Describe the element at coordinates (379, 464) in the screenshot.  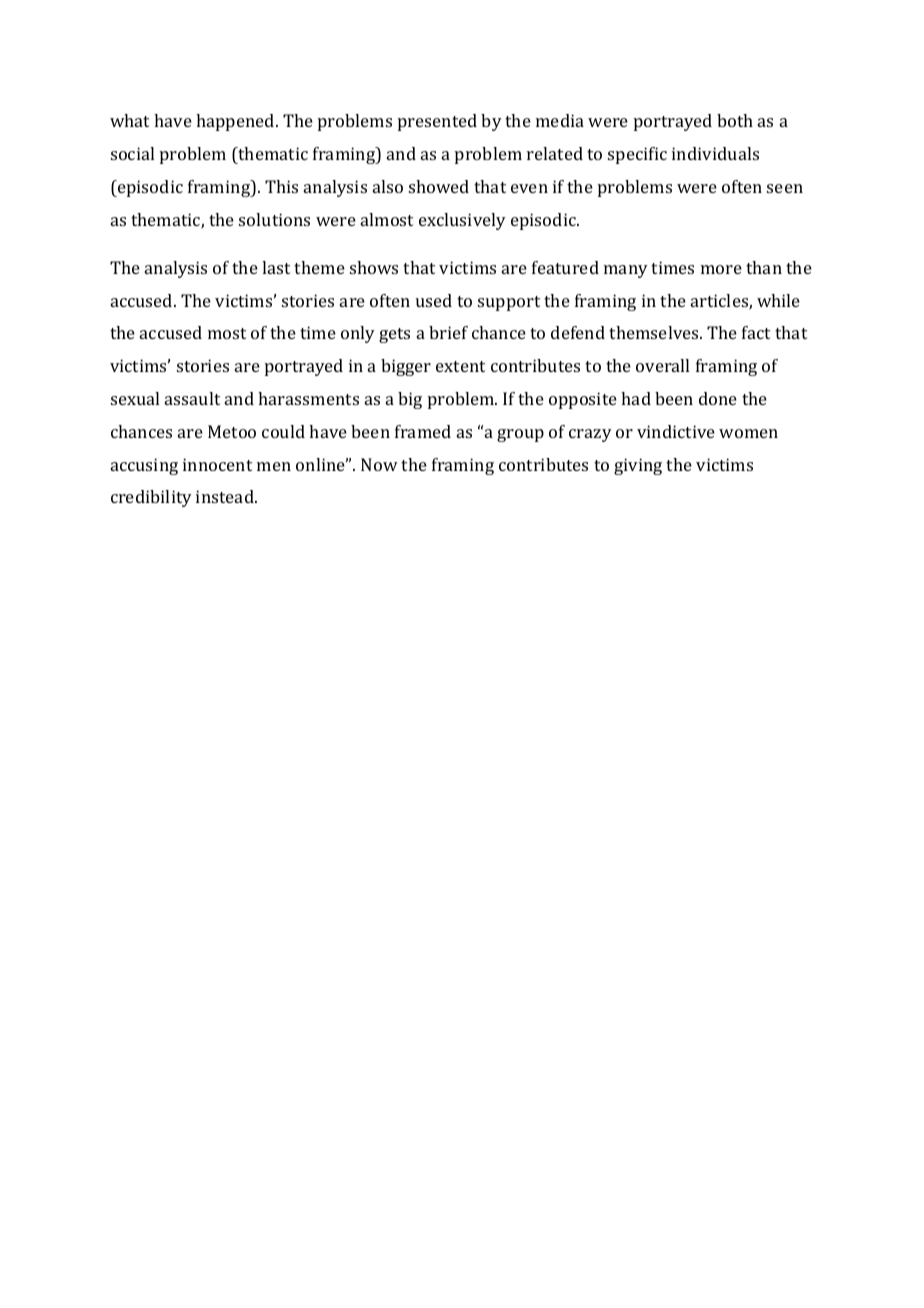
I see `Now` at that location.
